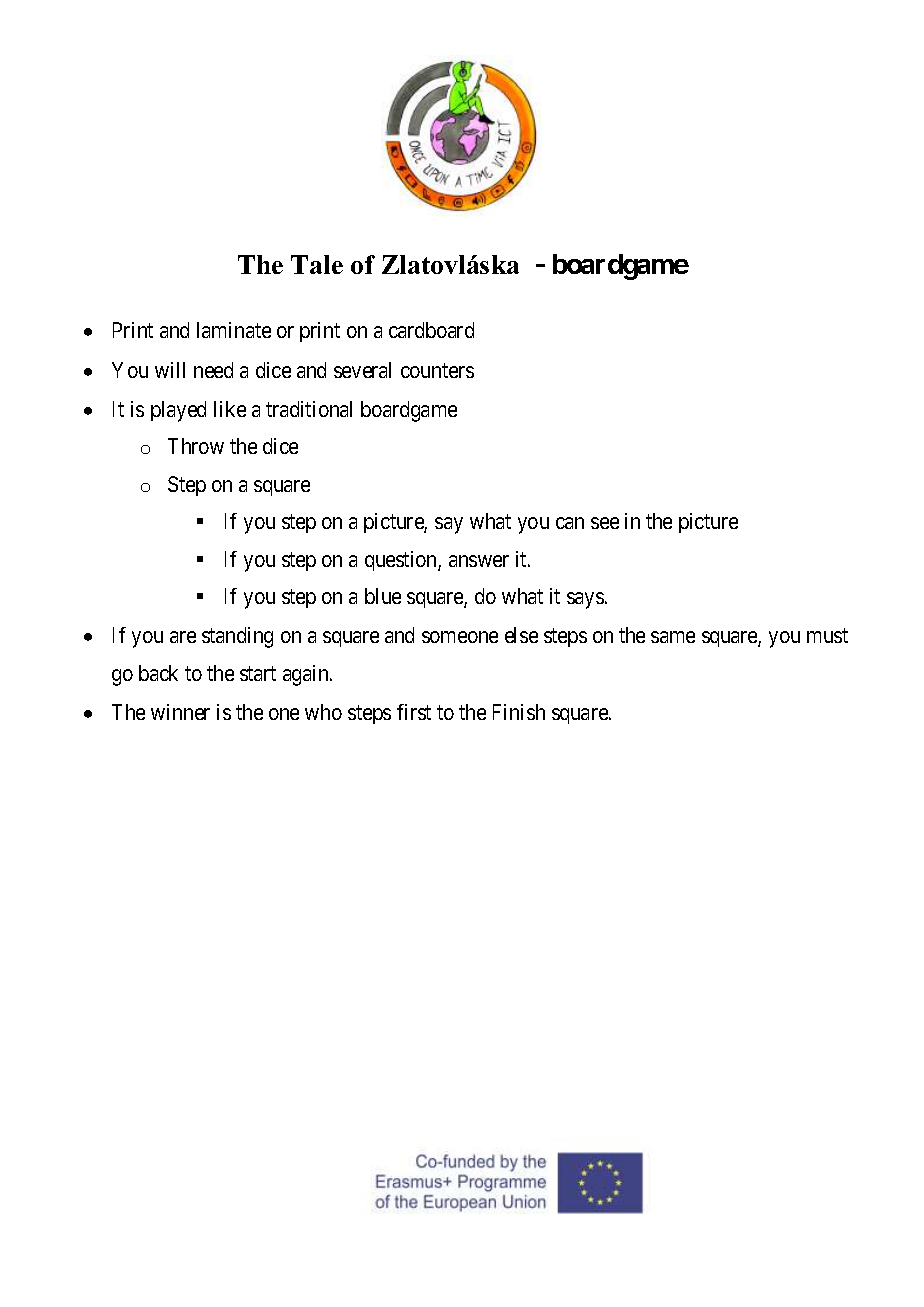 Image resolution: width=924 pixels, height=1307 pixels. I want to click on traditional, so click(309, 409).
